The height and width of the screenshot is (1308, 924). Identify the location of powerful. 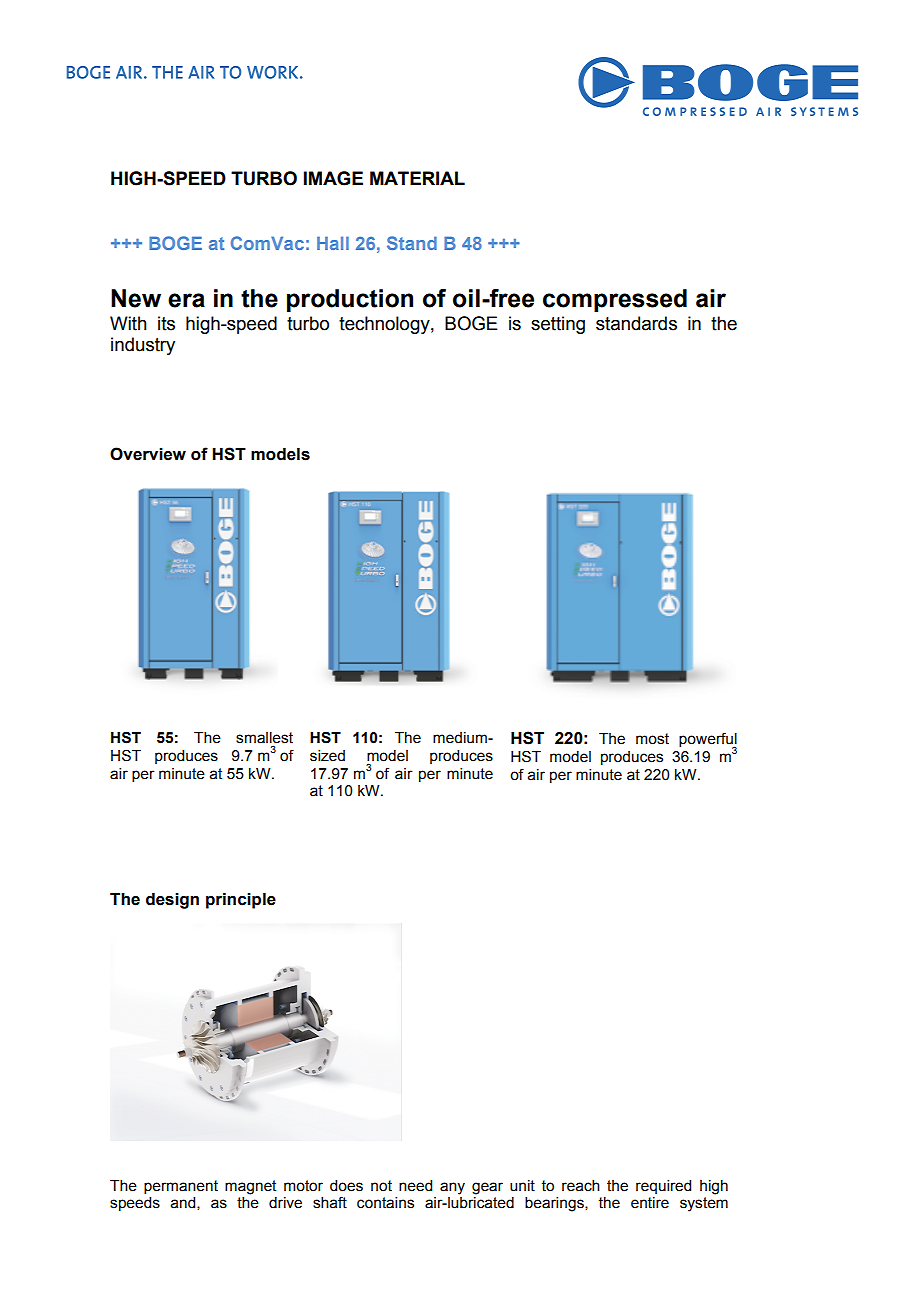
(708, 741).
